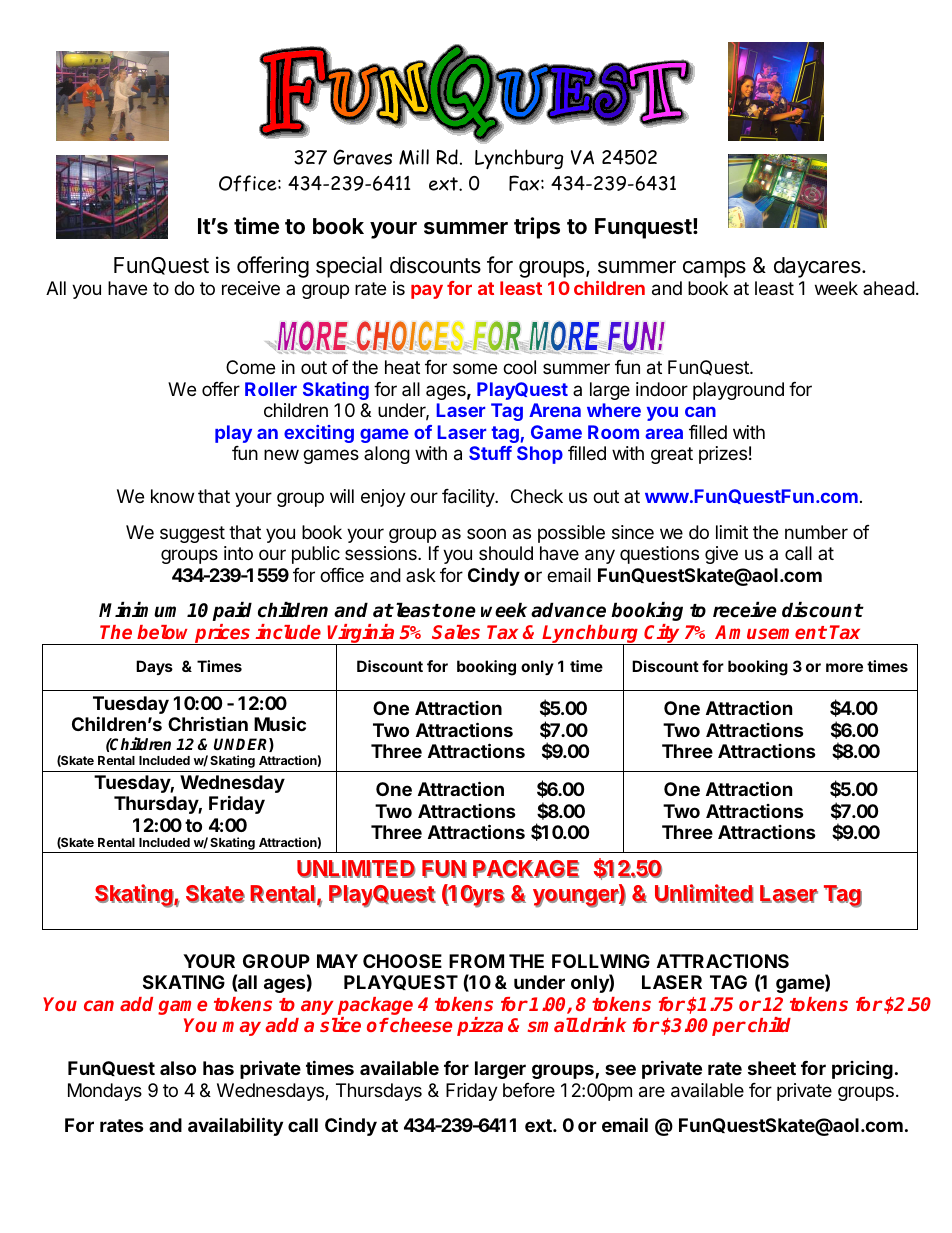 This page has width=952, height=1233. I want to click on trips, so click(537, 228).
